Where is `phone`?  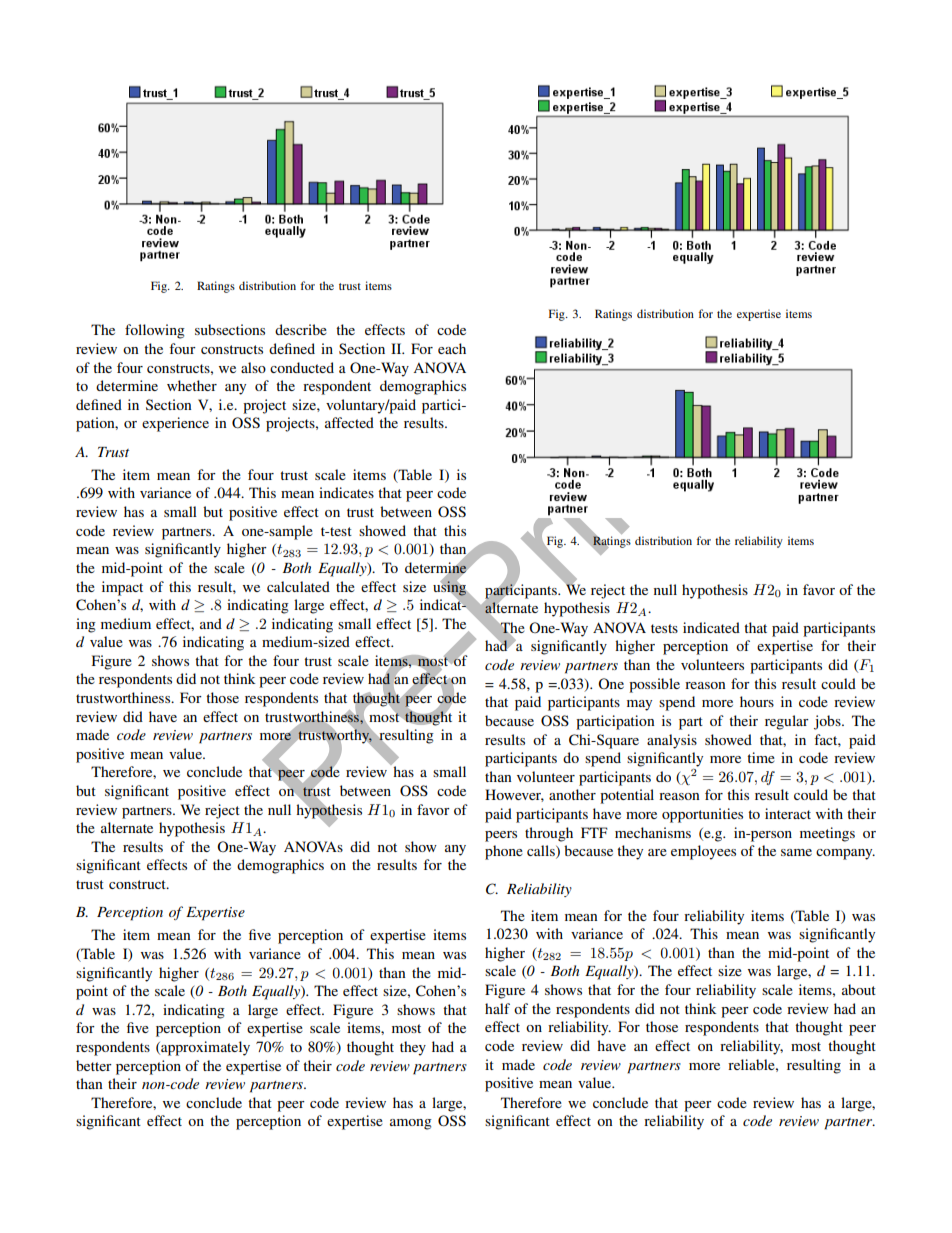 phone is located at coordinates (504, 852).
